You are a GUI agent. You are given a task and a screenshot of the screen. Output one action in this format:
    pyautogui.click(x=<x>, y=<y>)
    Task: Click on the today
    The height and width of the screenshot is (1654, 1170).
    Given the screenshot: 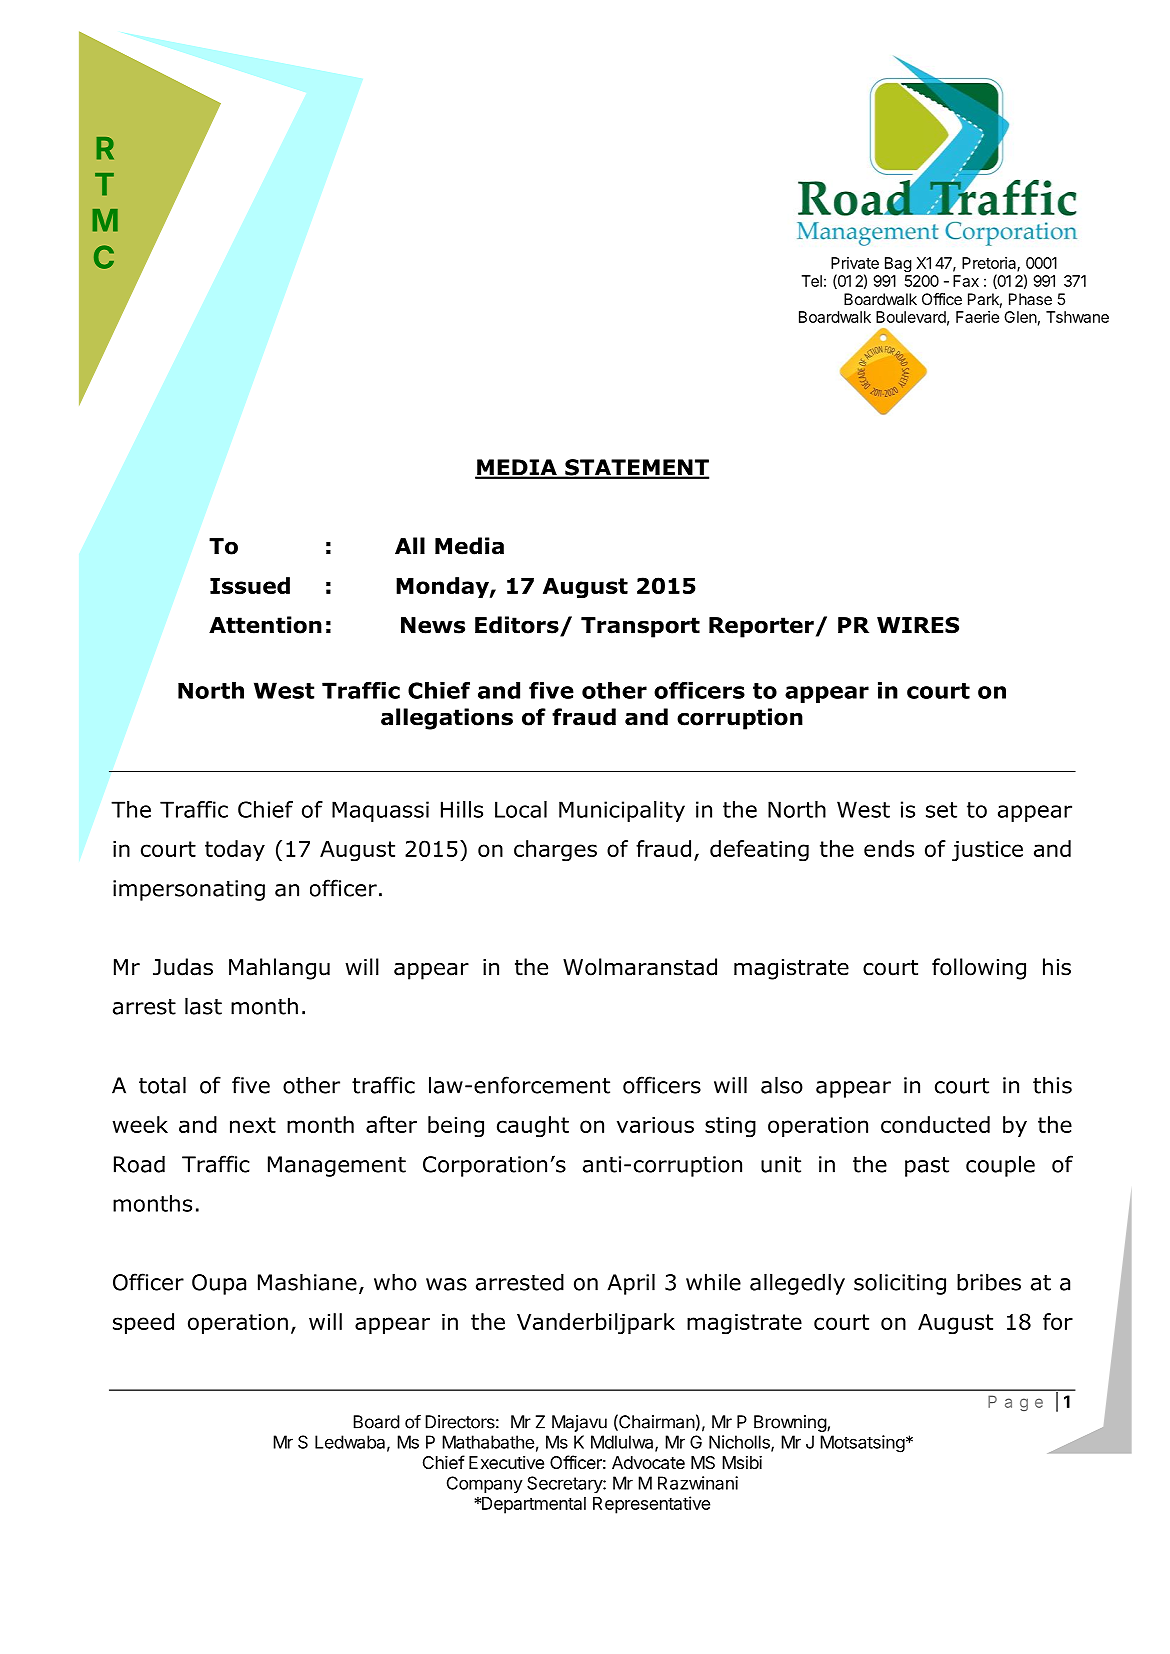 What is the action you would take?
    pyautogui.click(x=235, y=850)
